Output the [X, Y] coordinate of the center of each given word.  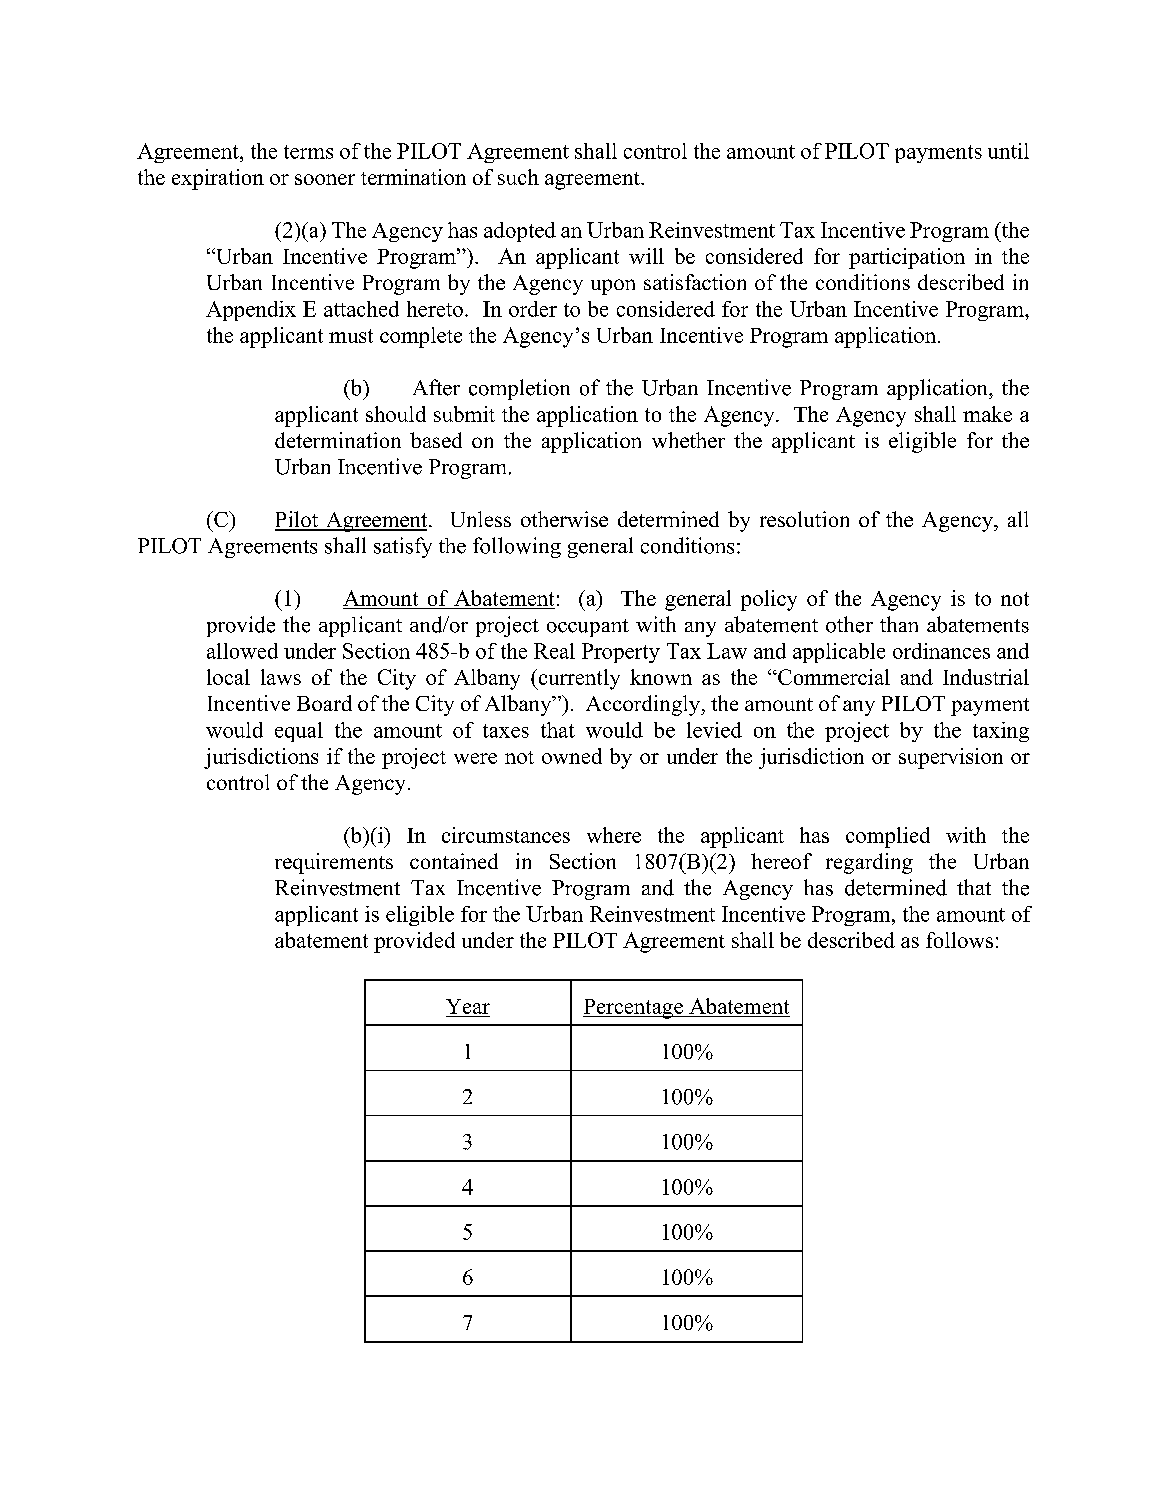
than [899, 624]
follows [959, 940]
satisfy [403, 547]
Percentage [634, 1009]
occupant [588, 628]
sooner [325, 179]
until [1008, 151]
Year [468, 1008]
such [518, 177]
